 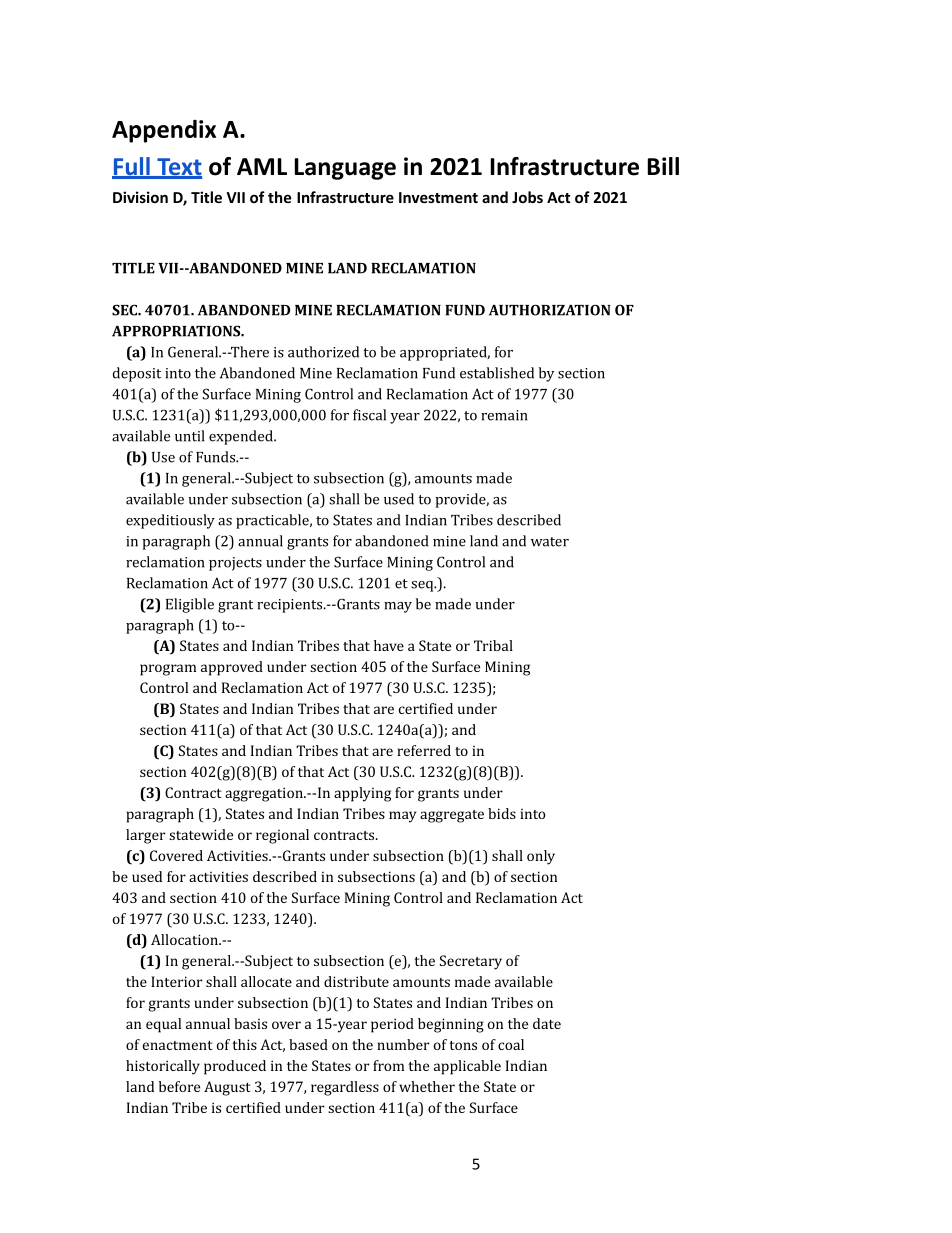 What do you see at coordinates (388, 1065) in the image?
I see `from` at bounding box center [388, 1065].
